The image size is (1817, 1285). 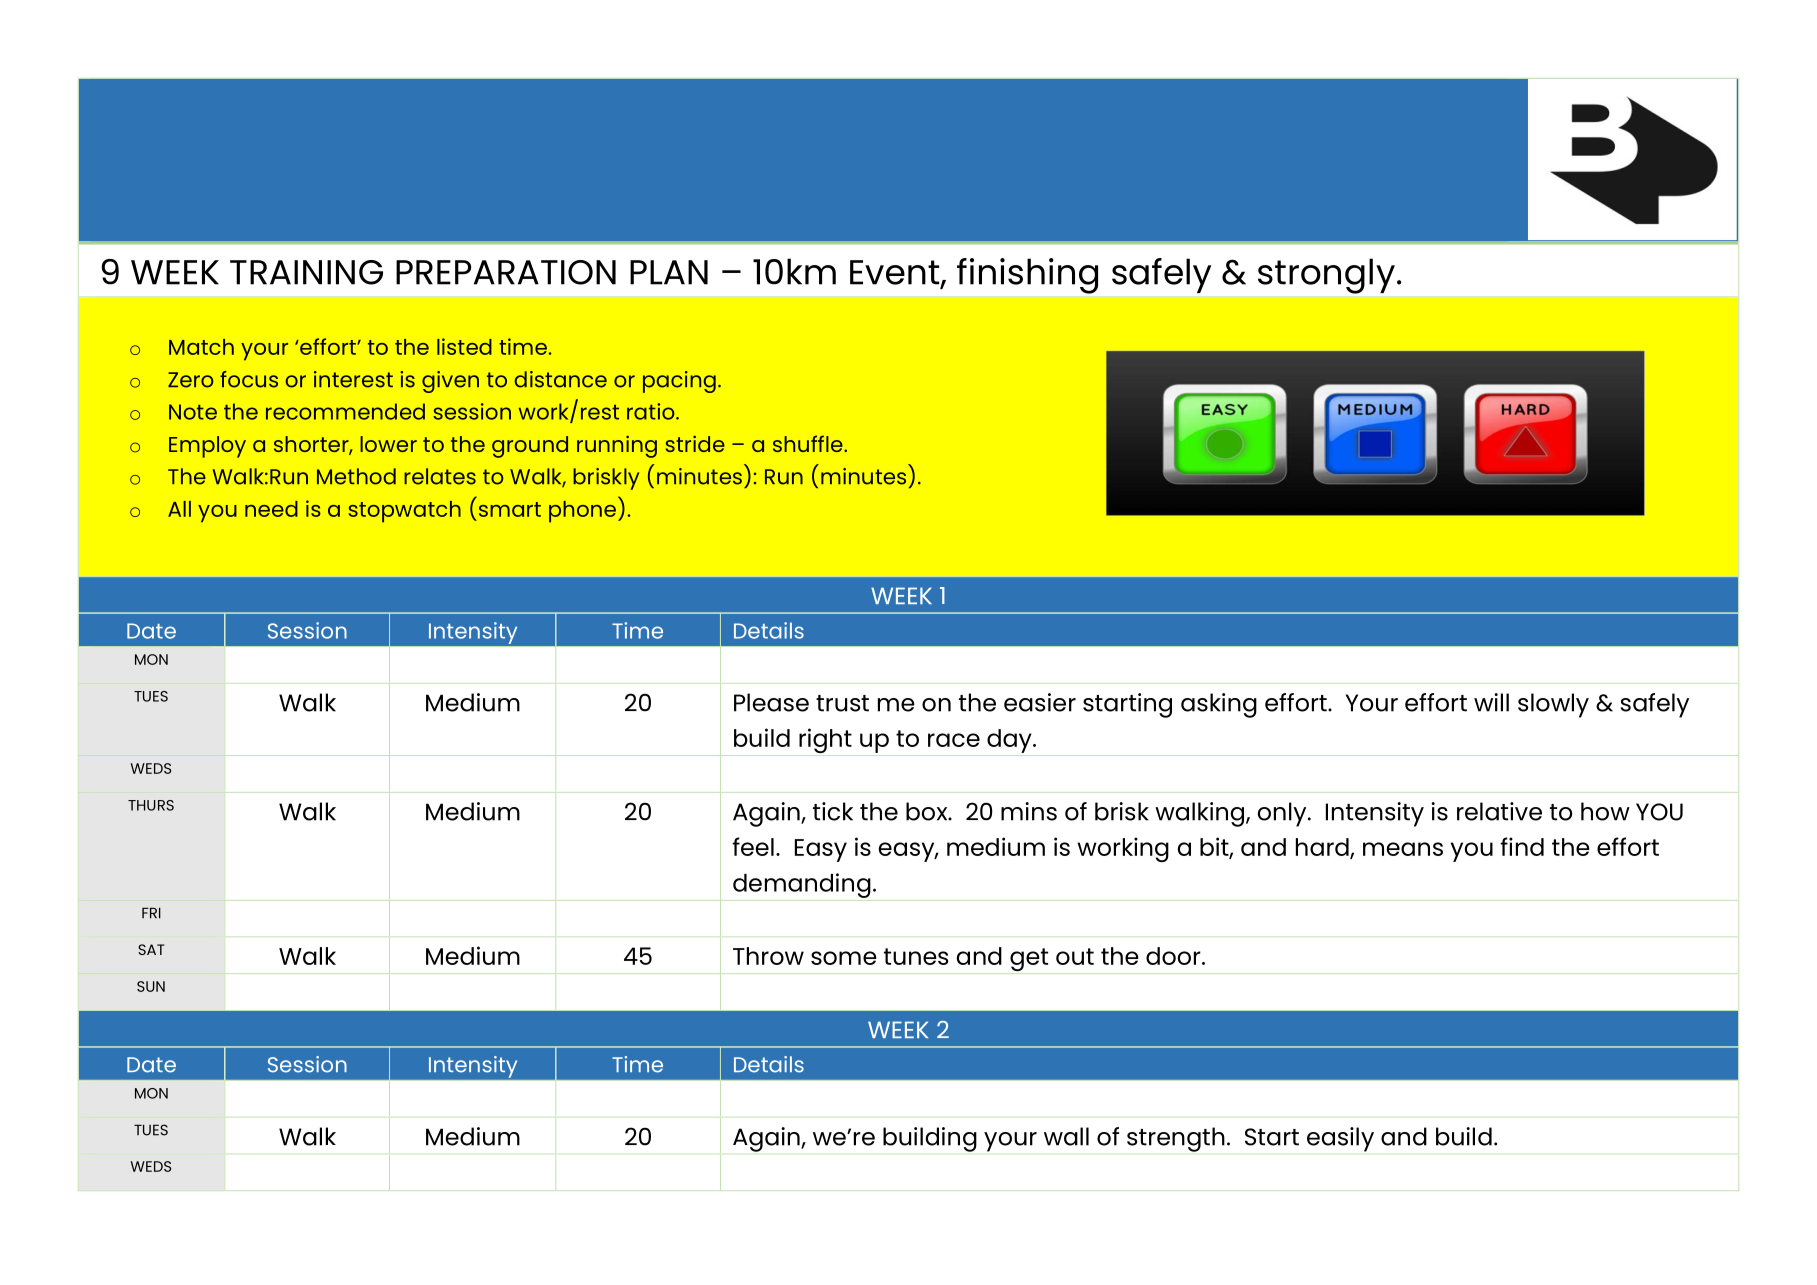 What do you see at coordinates (151, 805) in the screenshot?
I see `THURS` at bounding box center [151, 805].
